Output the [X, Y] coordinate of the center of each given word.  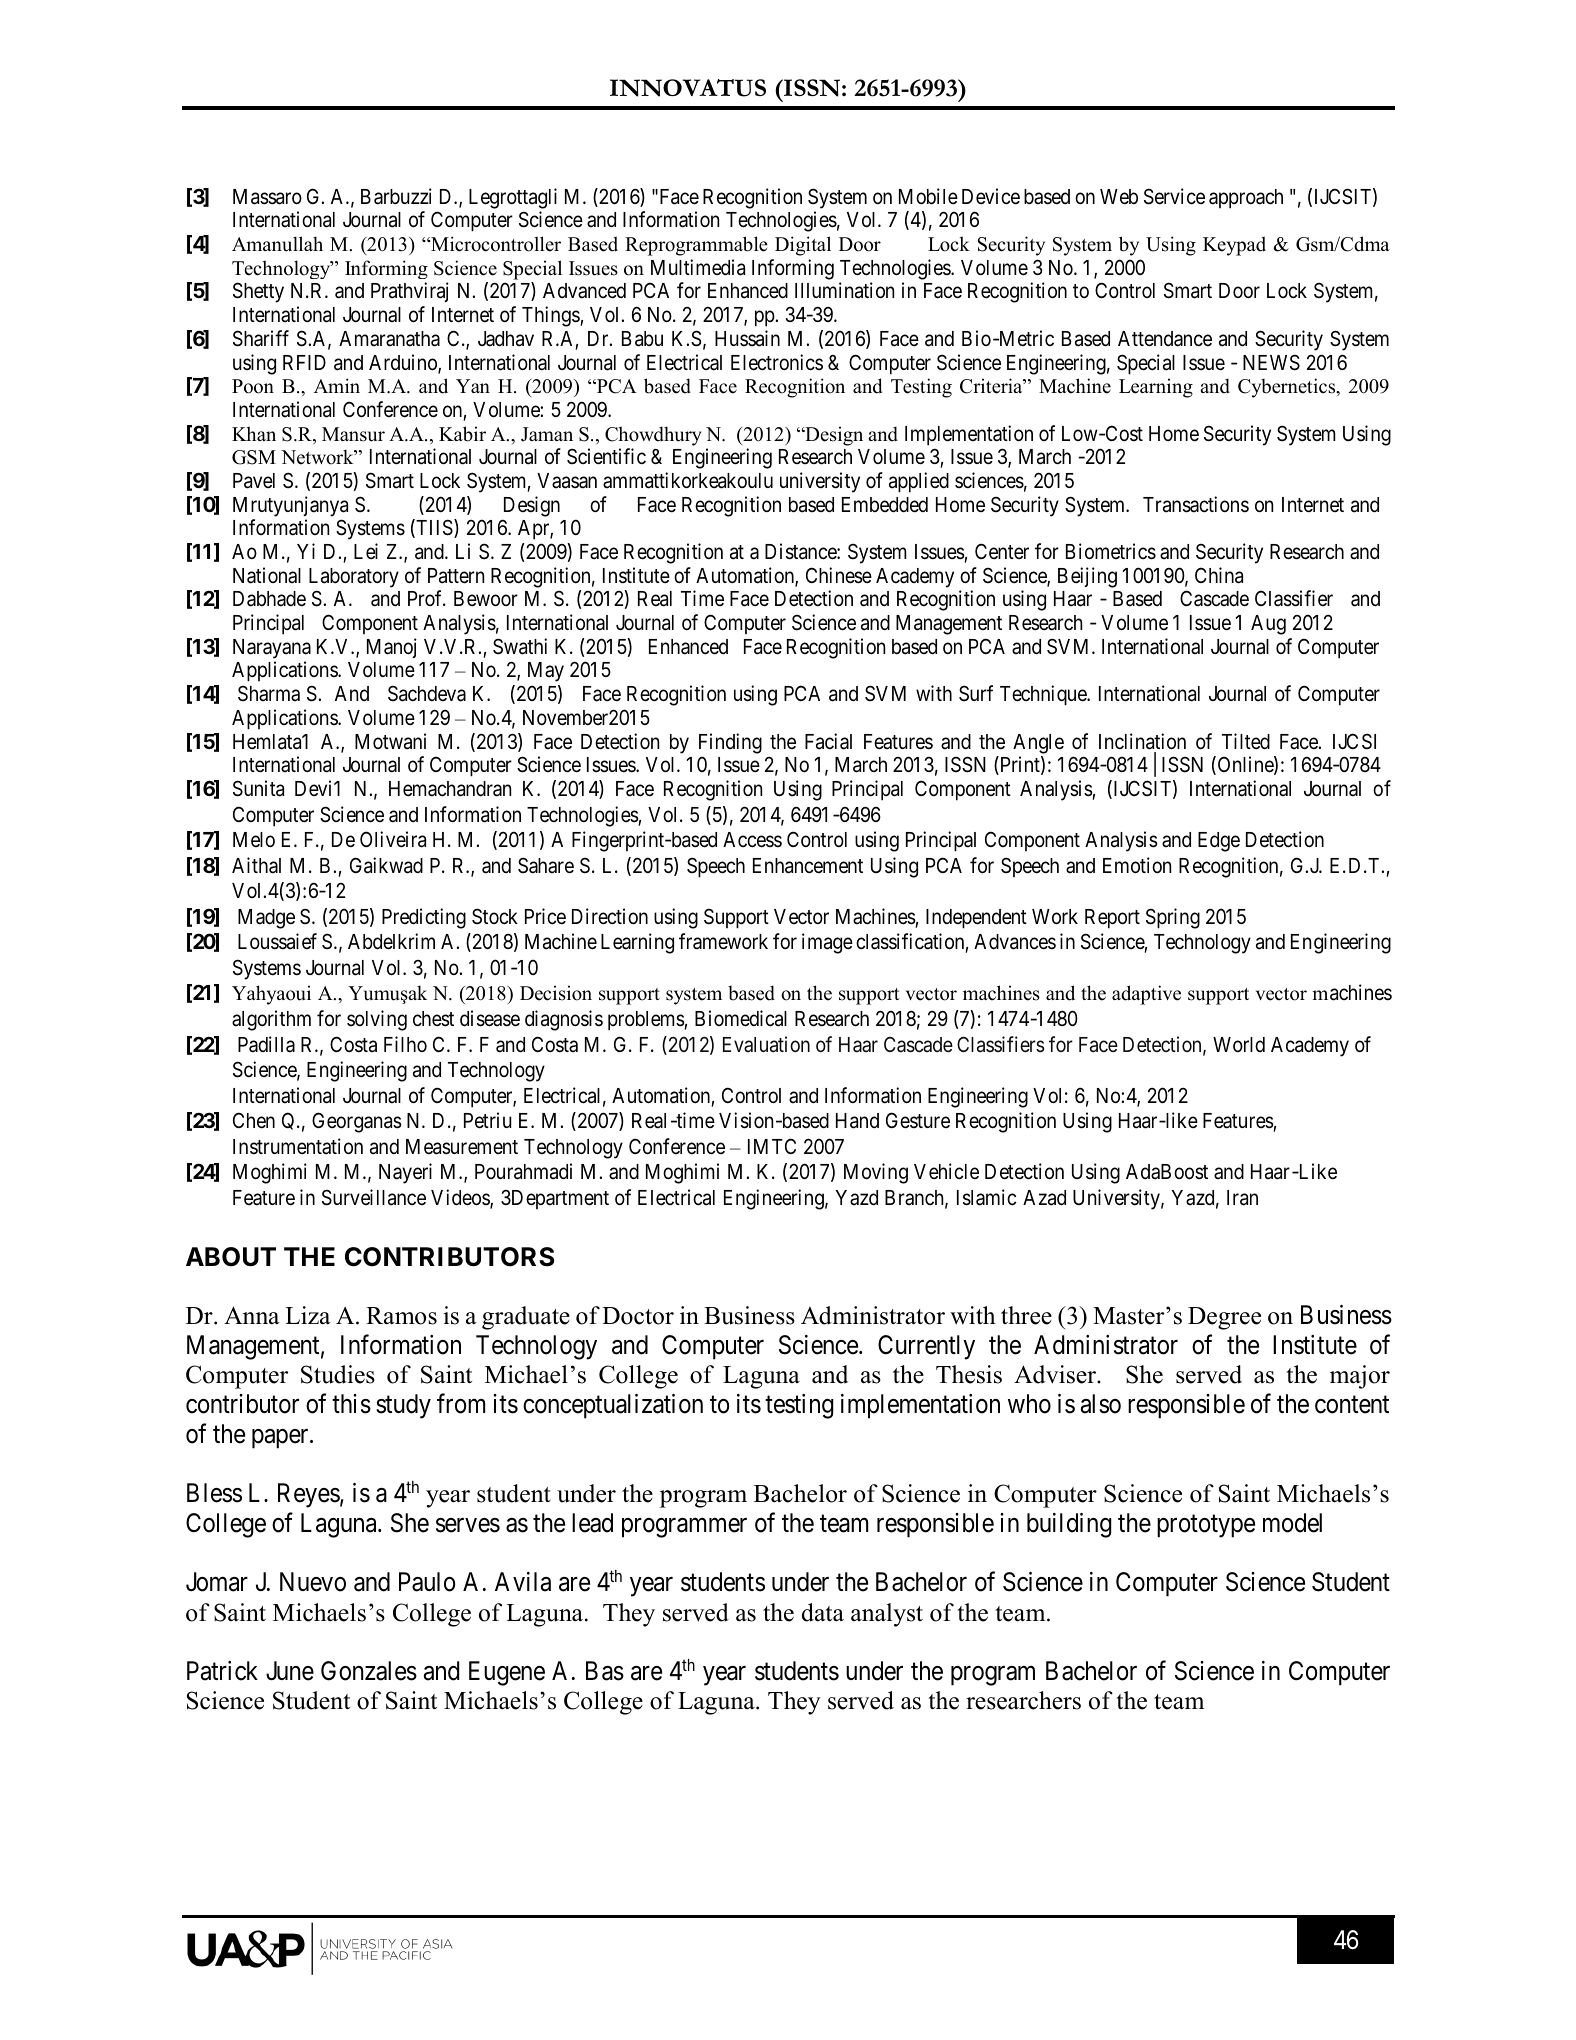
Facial [828, 741]
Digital [803, 246]
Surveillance [374, 1197]
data [823, 1612]
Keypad [1234, 246]
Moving [876, 1173]
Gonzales [369, 1671]
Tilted [1246, 741]
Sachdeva [427, 694]
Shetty [258, 292]
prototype [1206, 1526]
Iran [1242, 1198]
